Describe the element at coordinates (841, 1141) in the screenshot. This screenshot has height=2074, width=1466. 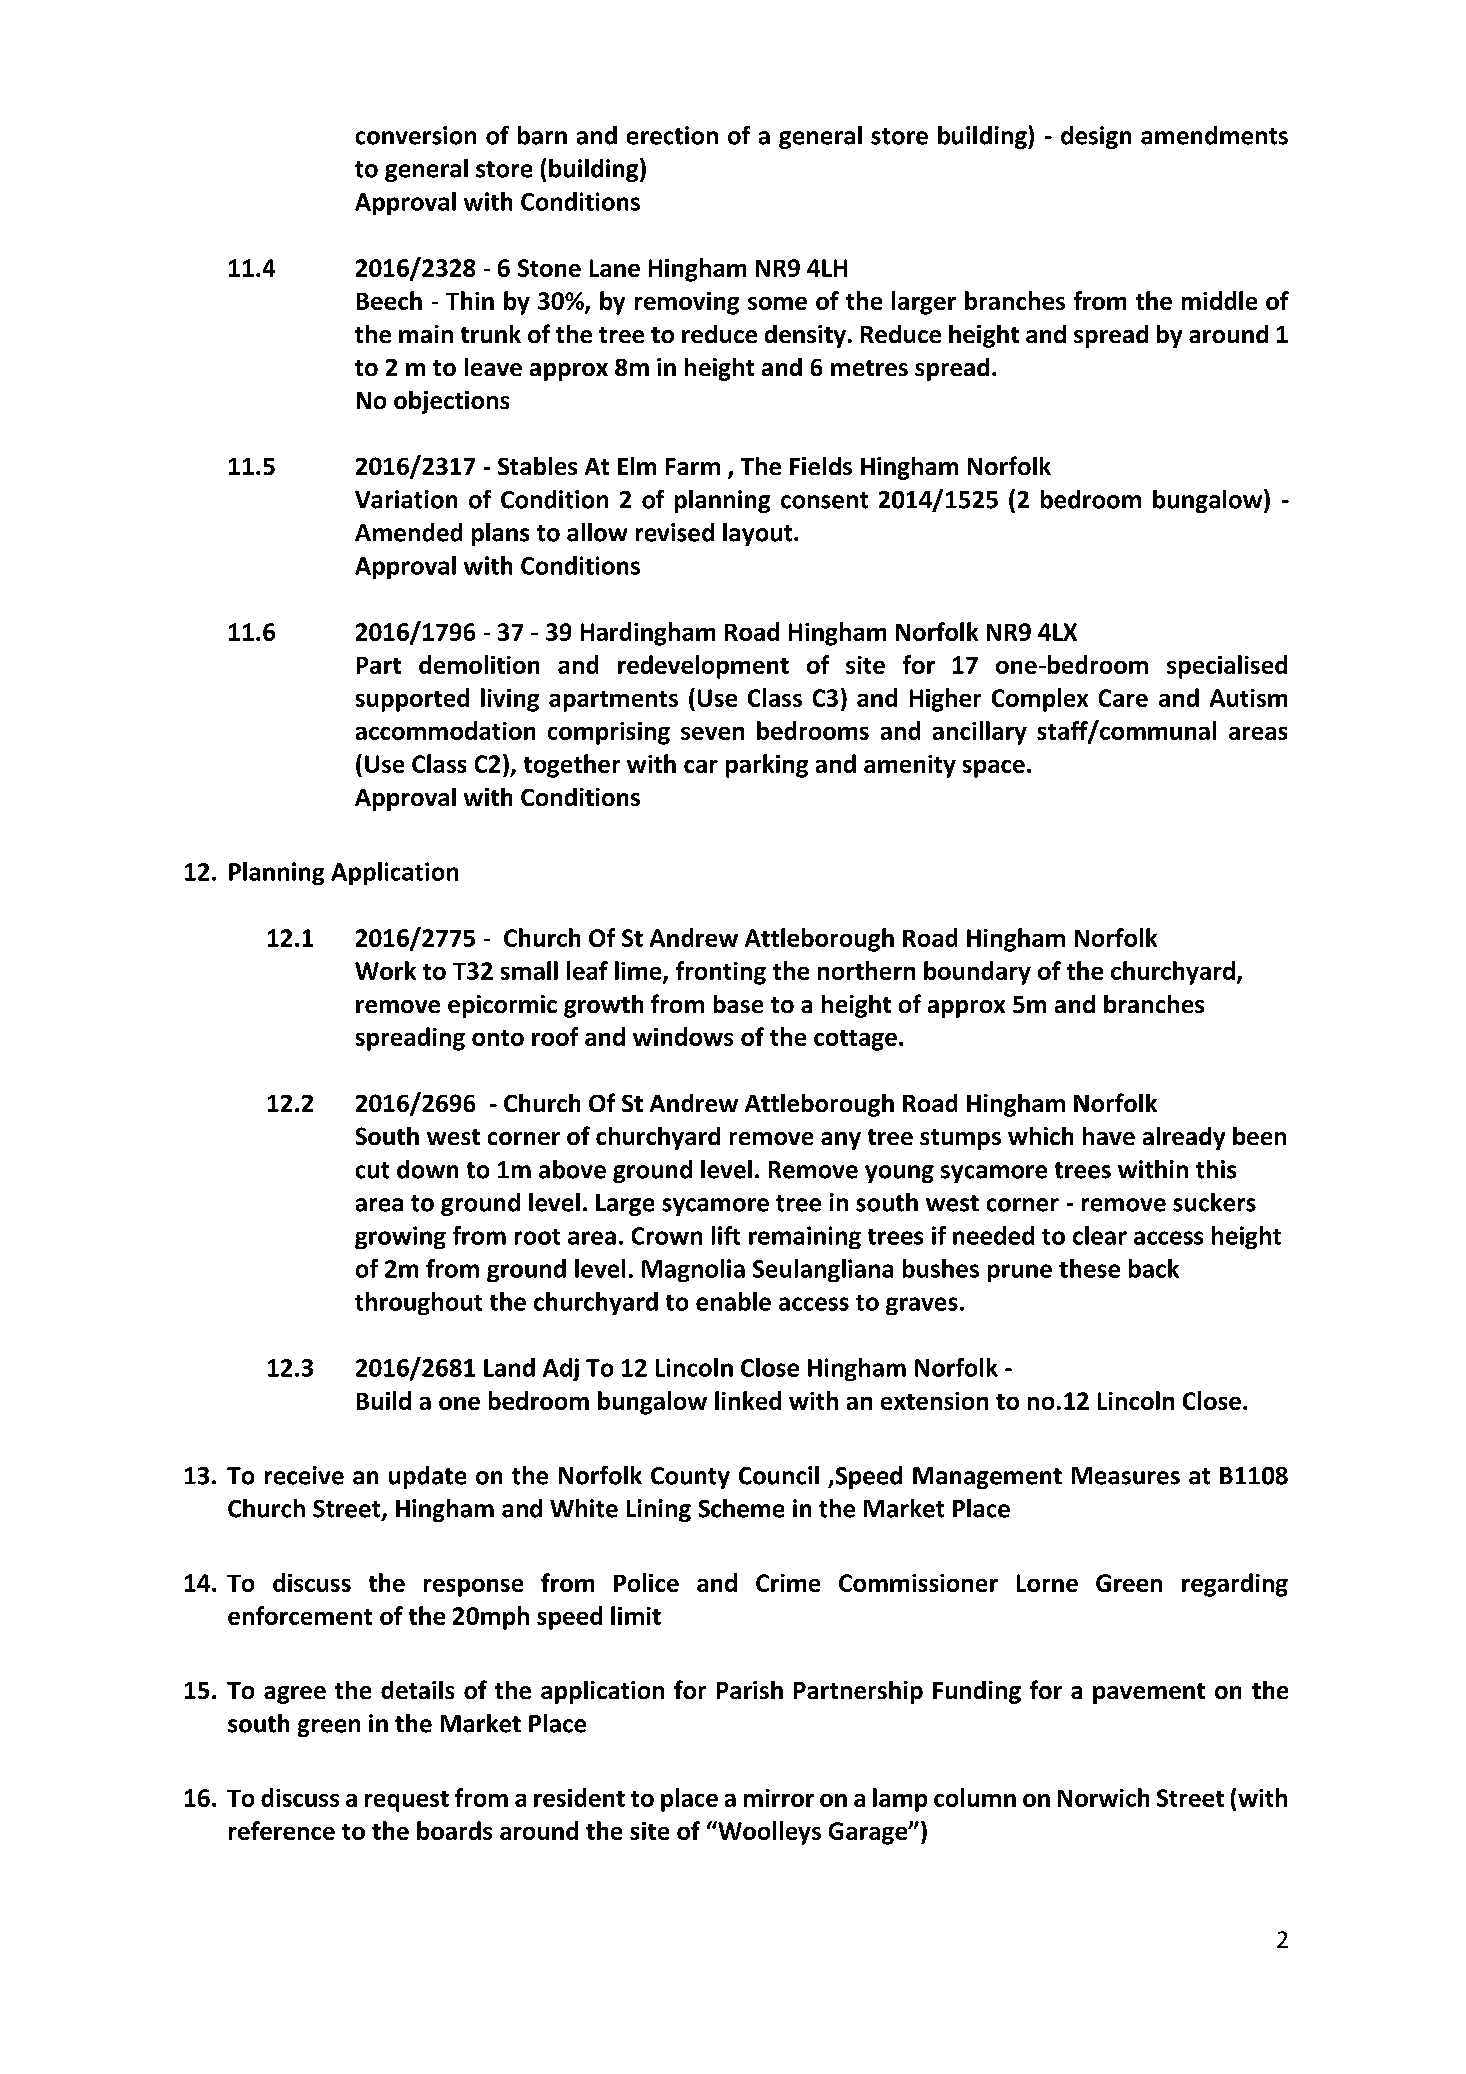
I see `any` at that location.
